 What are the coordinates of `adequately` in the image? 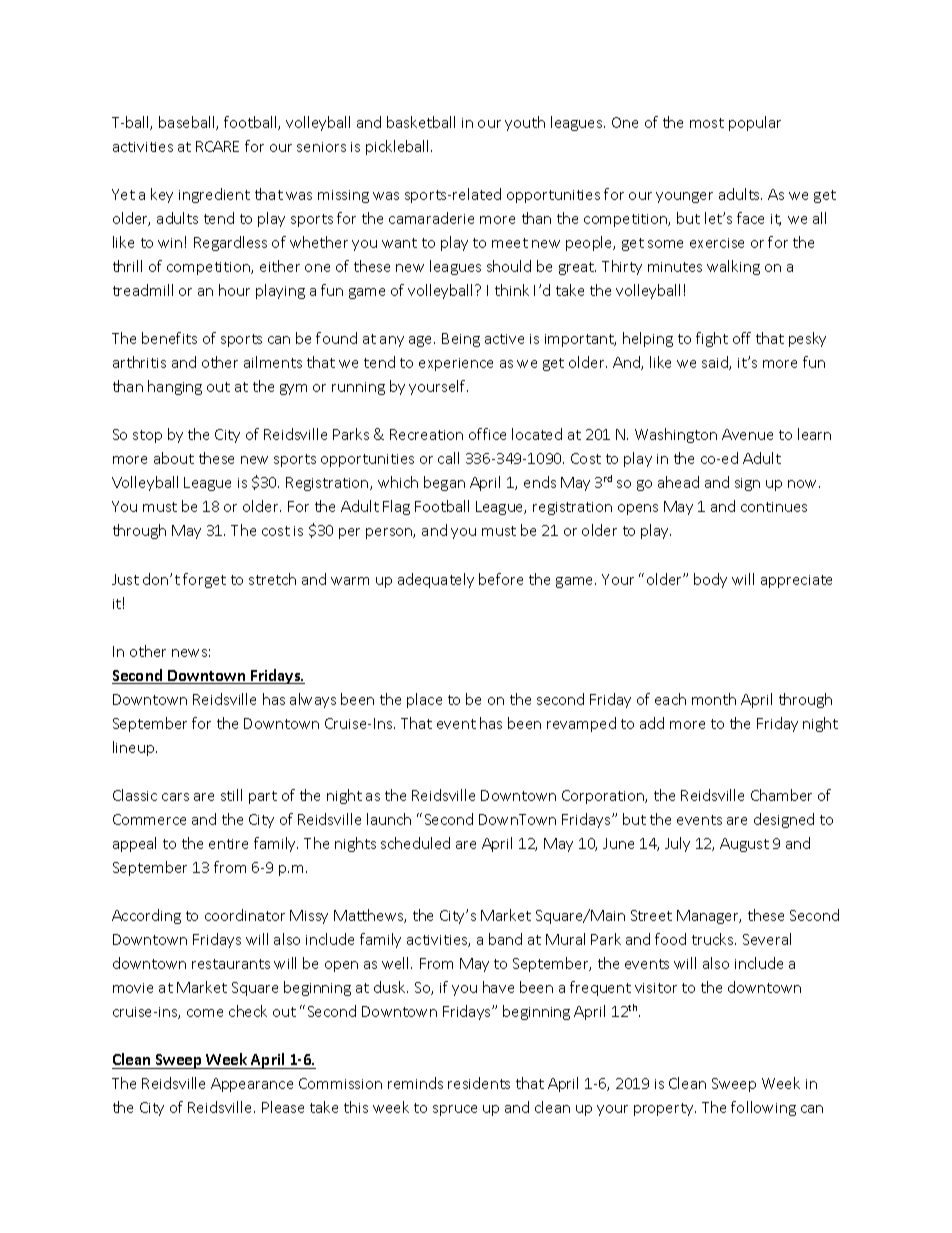 It's located at (436, 580).
